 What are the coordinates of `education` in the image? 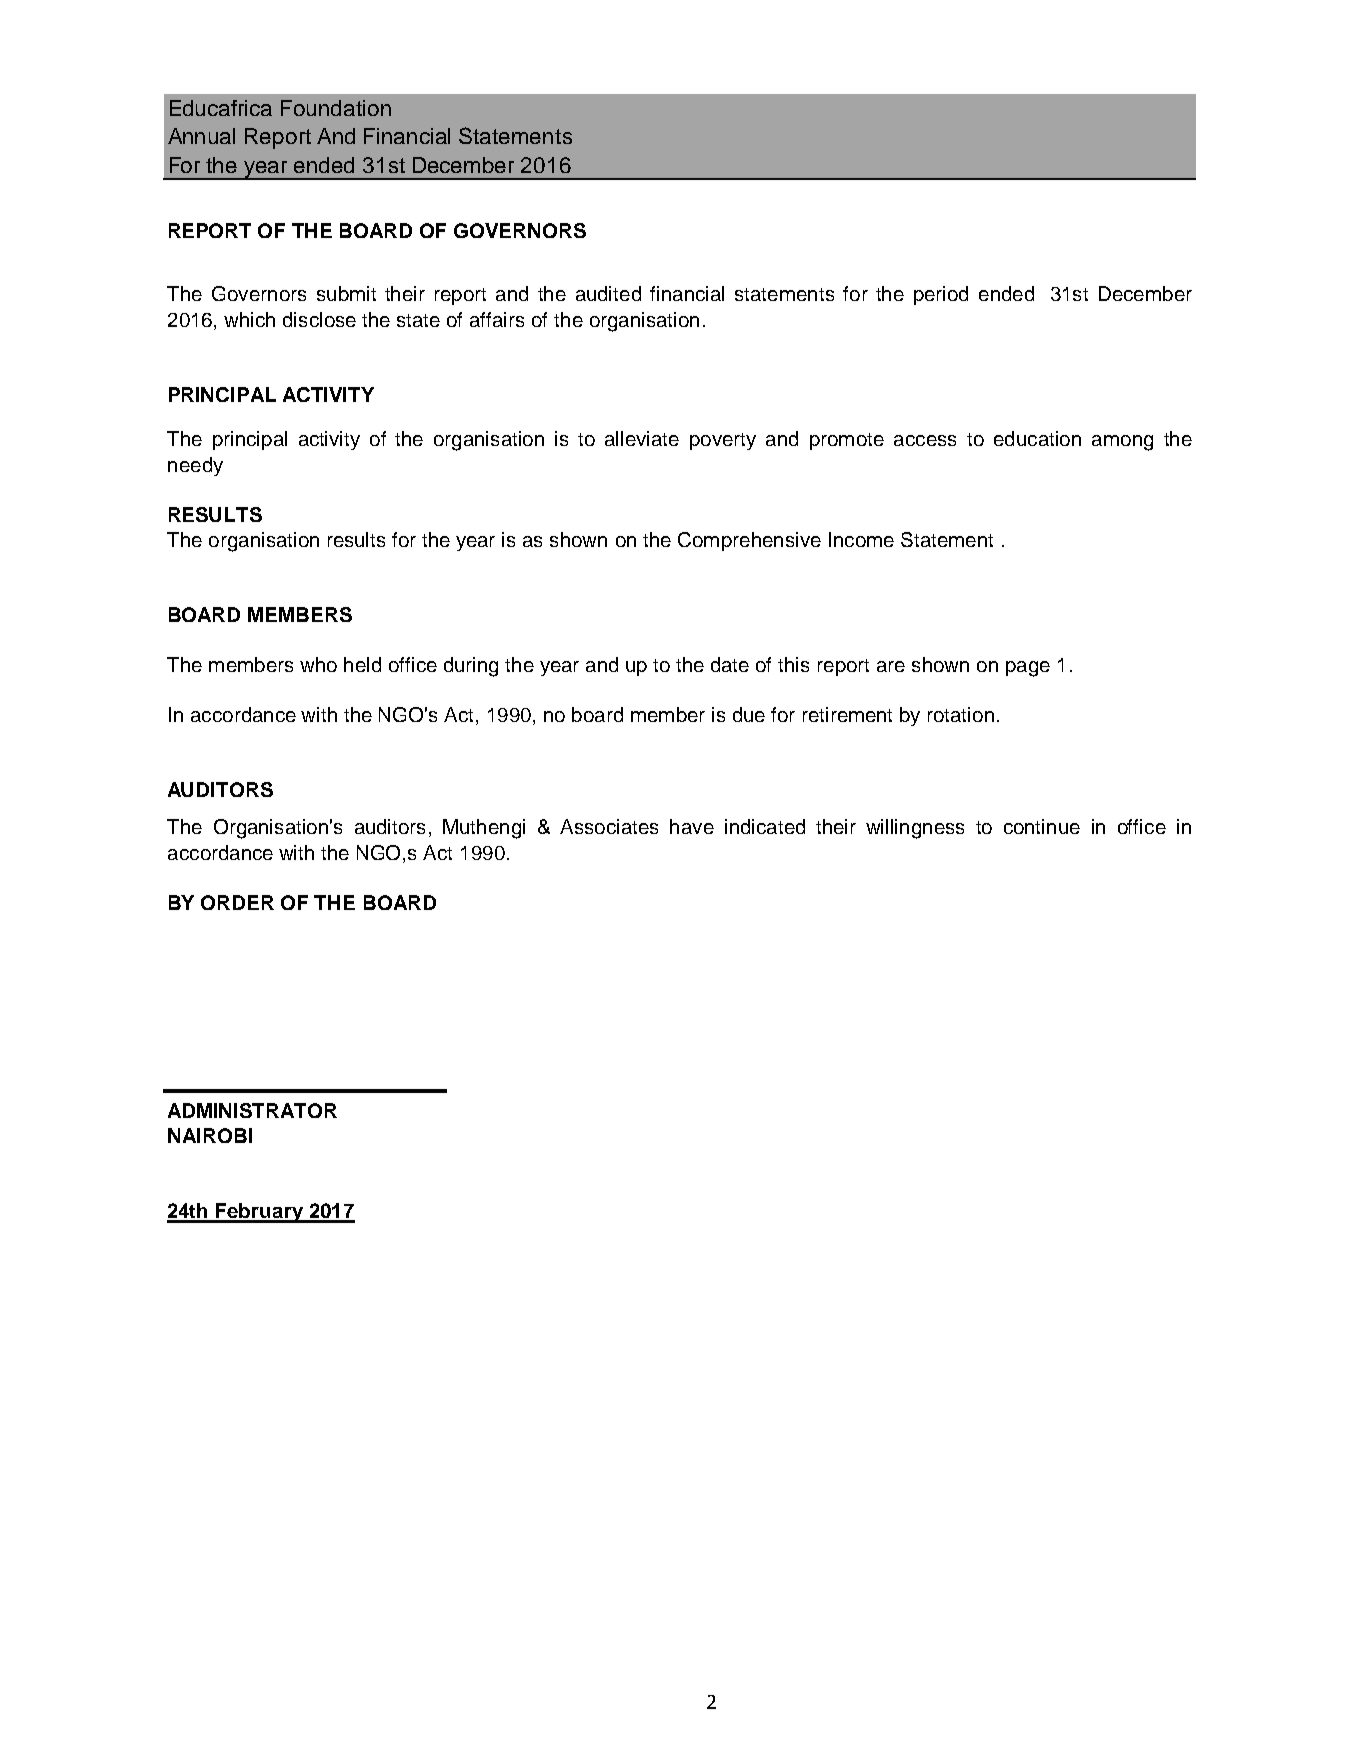 It's located at (1037, 438).
